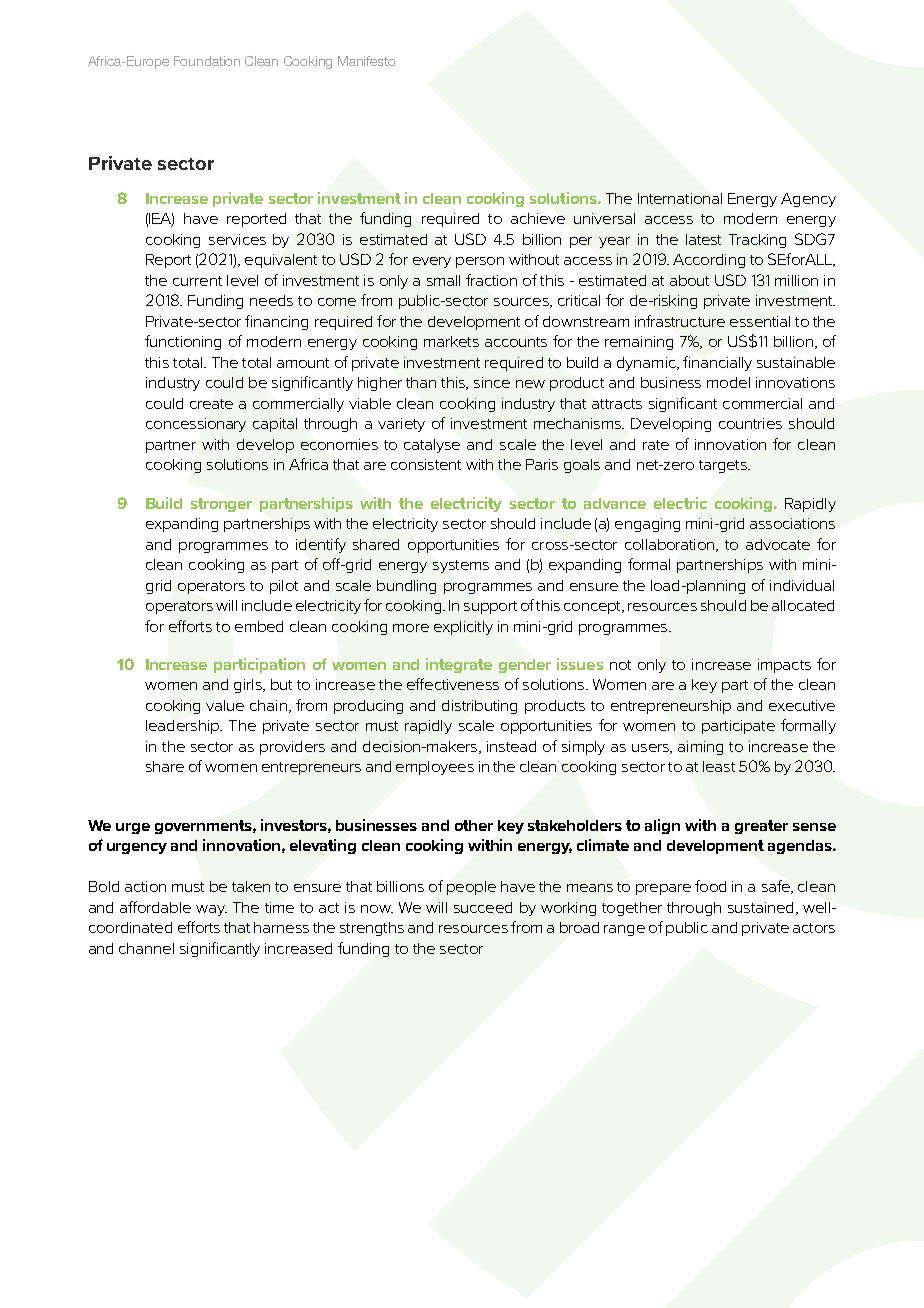  Describe the element at coordinates (480, 262) in the screenshot. I see `person` at that location.
